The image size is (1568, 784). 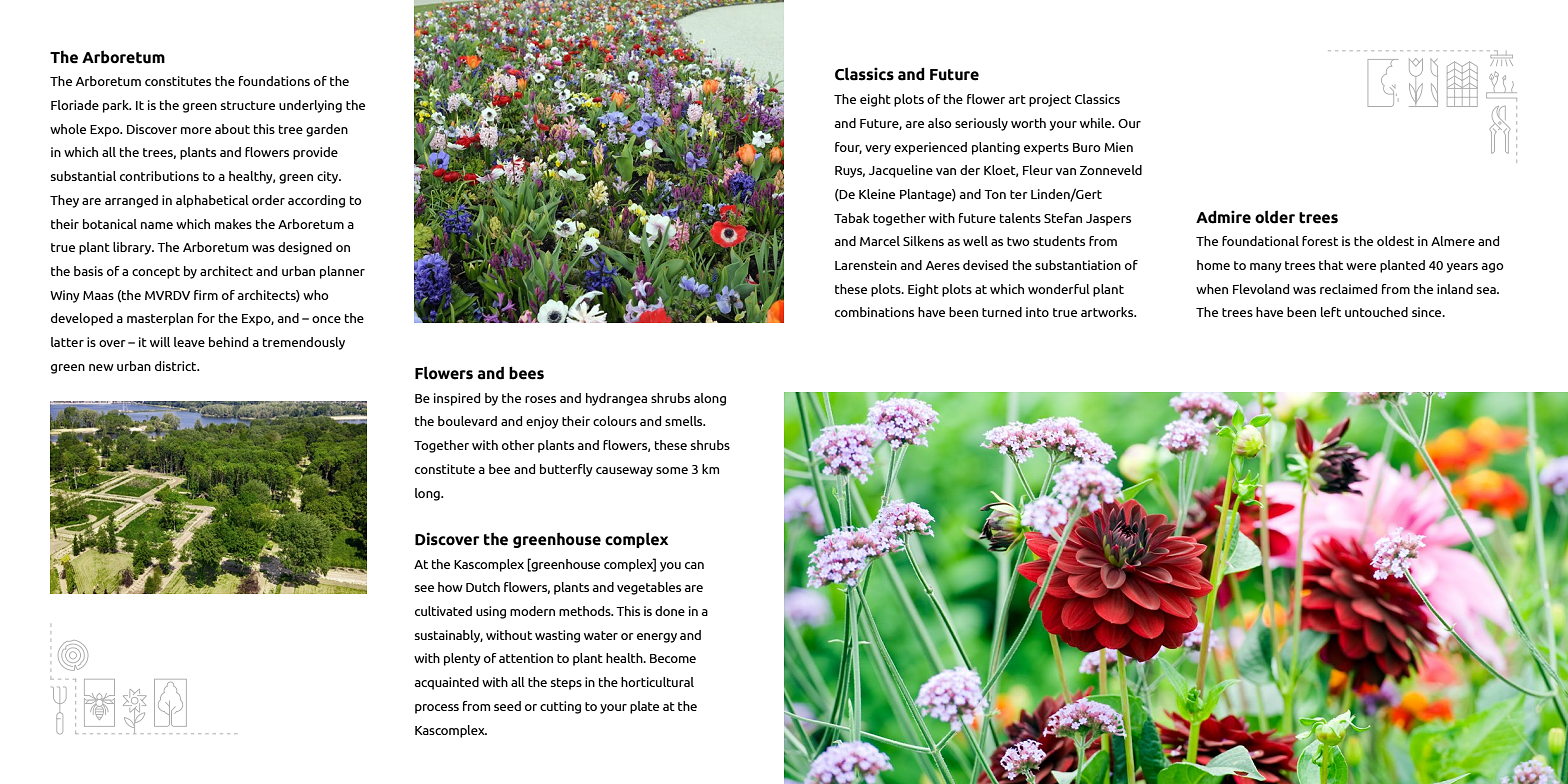 What do you see at coordinates (177, 366) in the document?
I see `district` at bounding box center [177, 366].
